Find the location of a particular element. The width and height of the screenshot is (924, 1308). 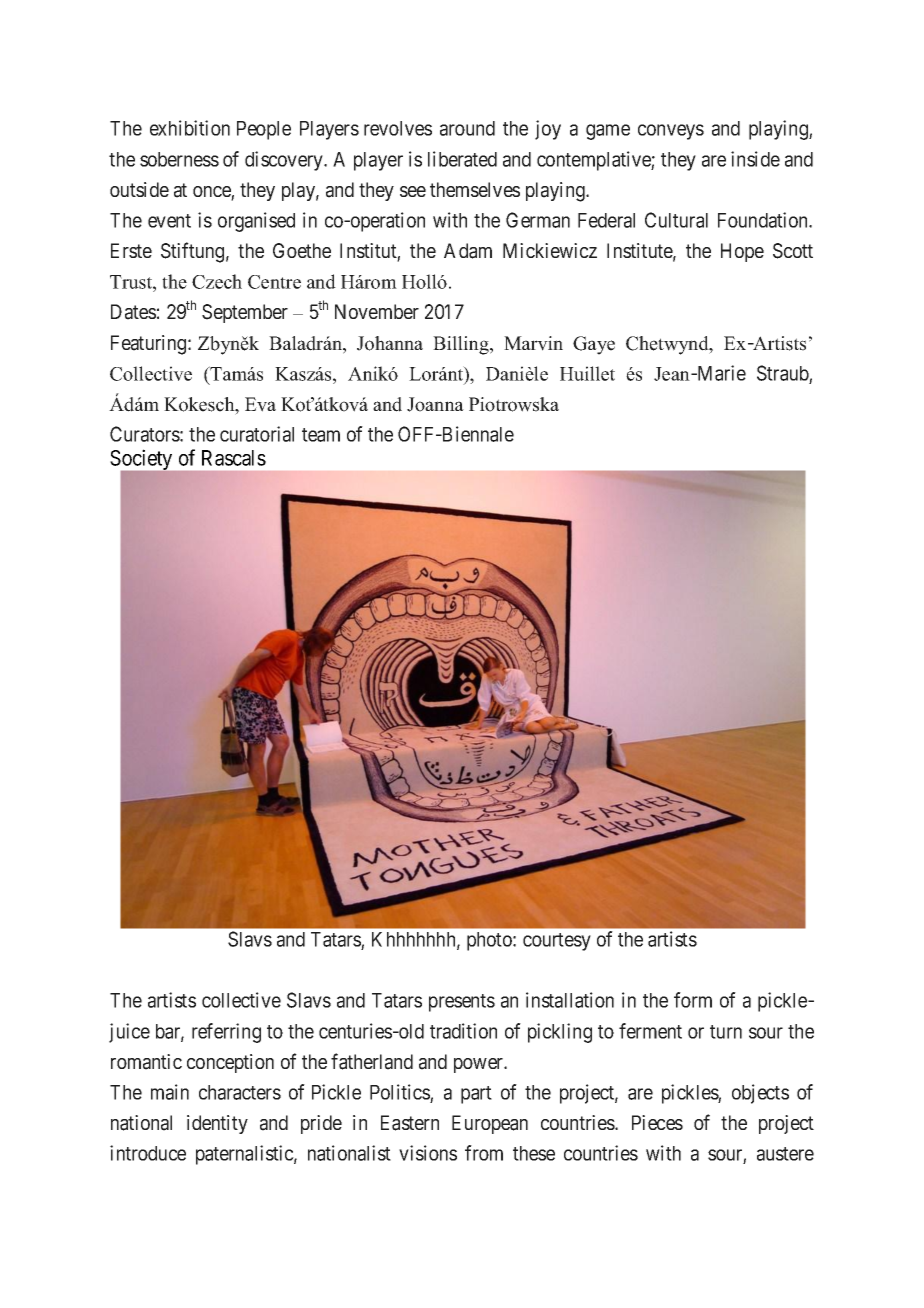

identity is located at coordinates (217, 1124).
